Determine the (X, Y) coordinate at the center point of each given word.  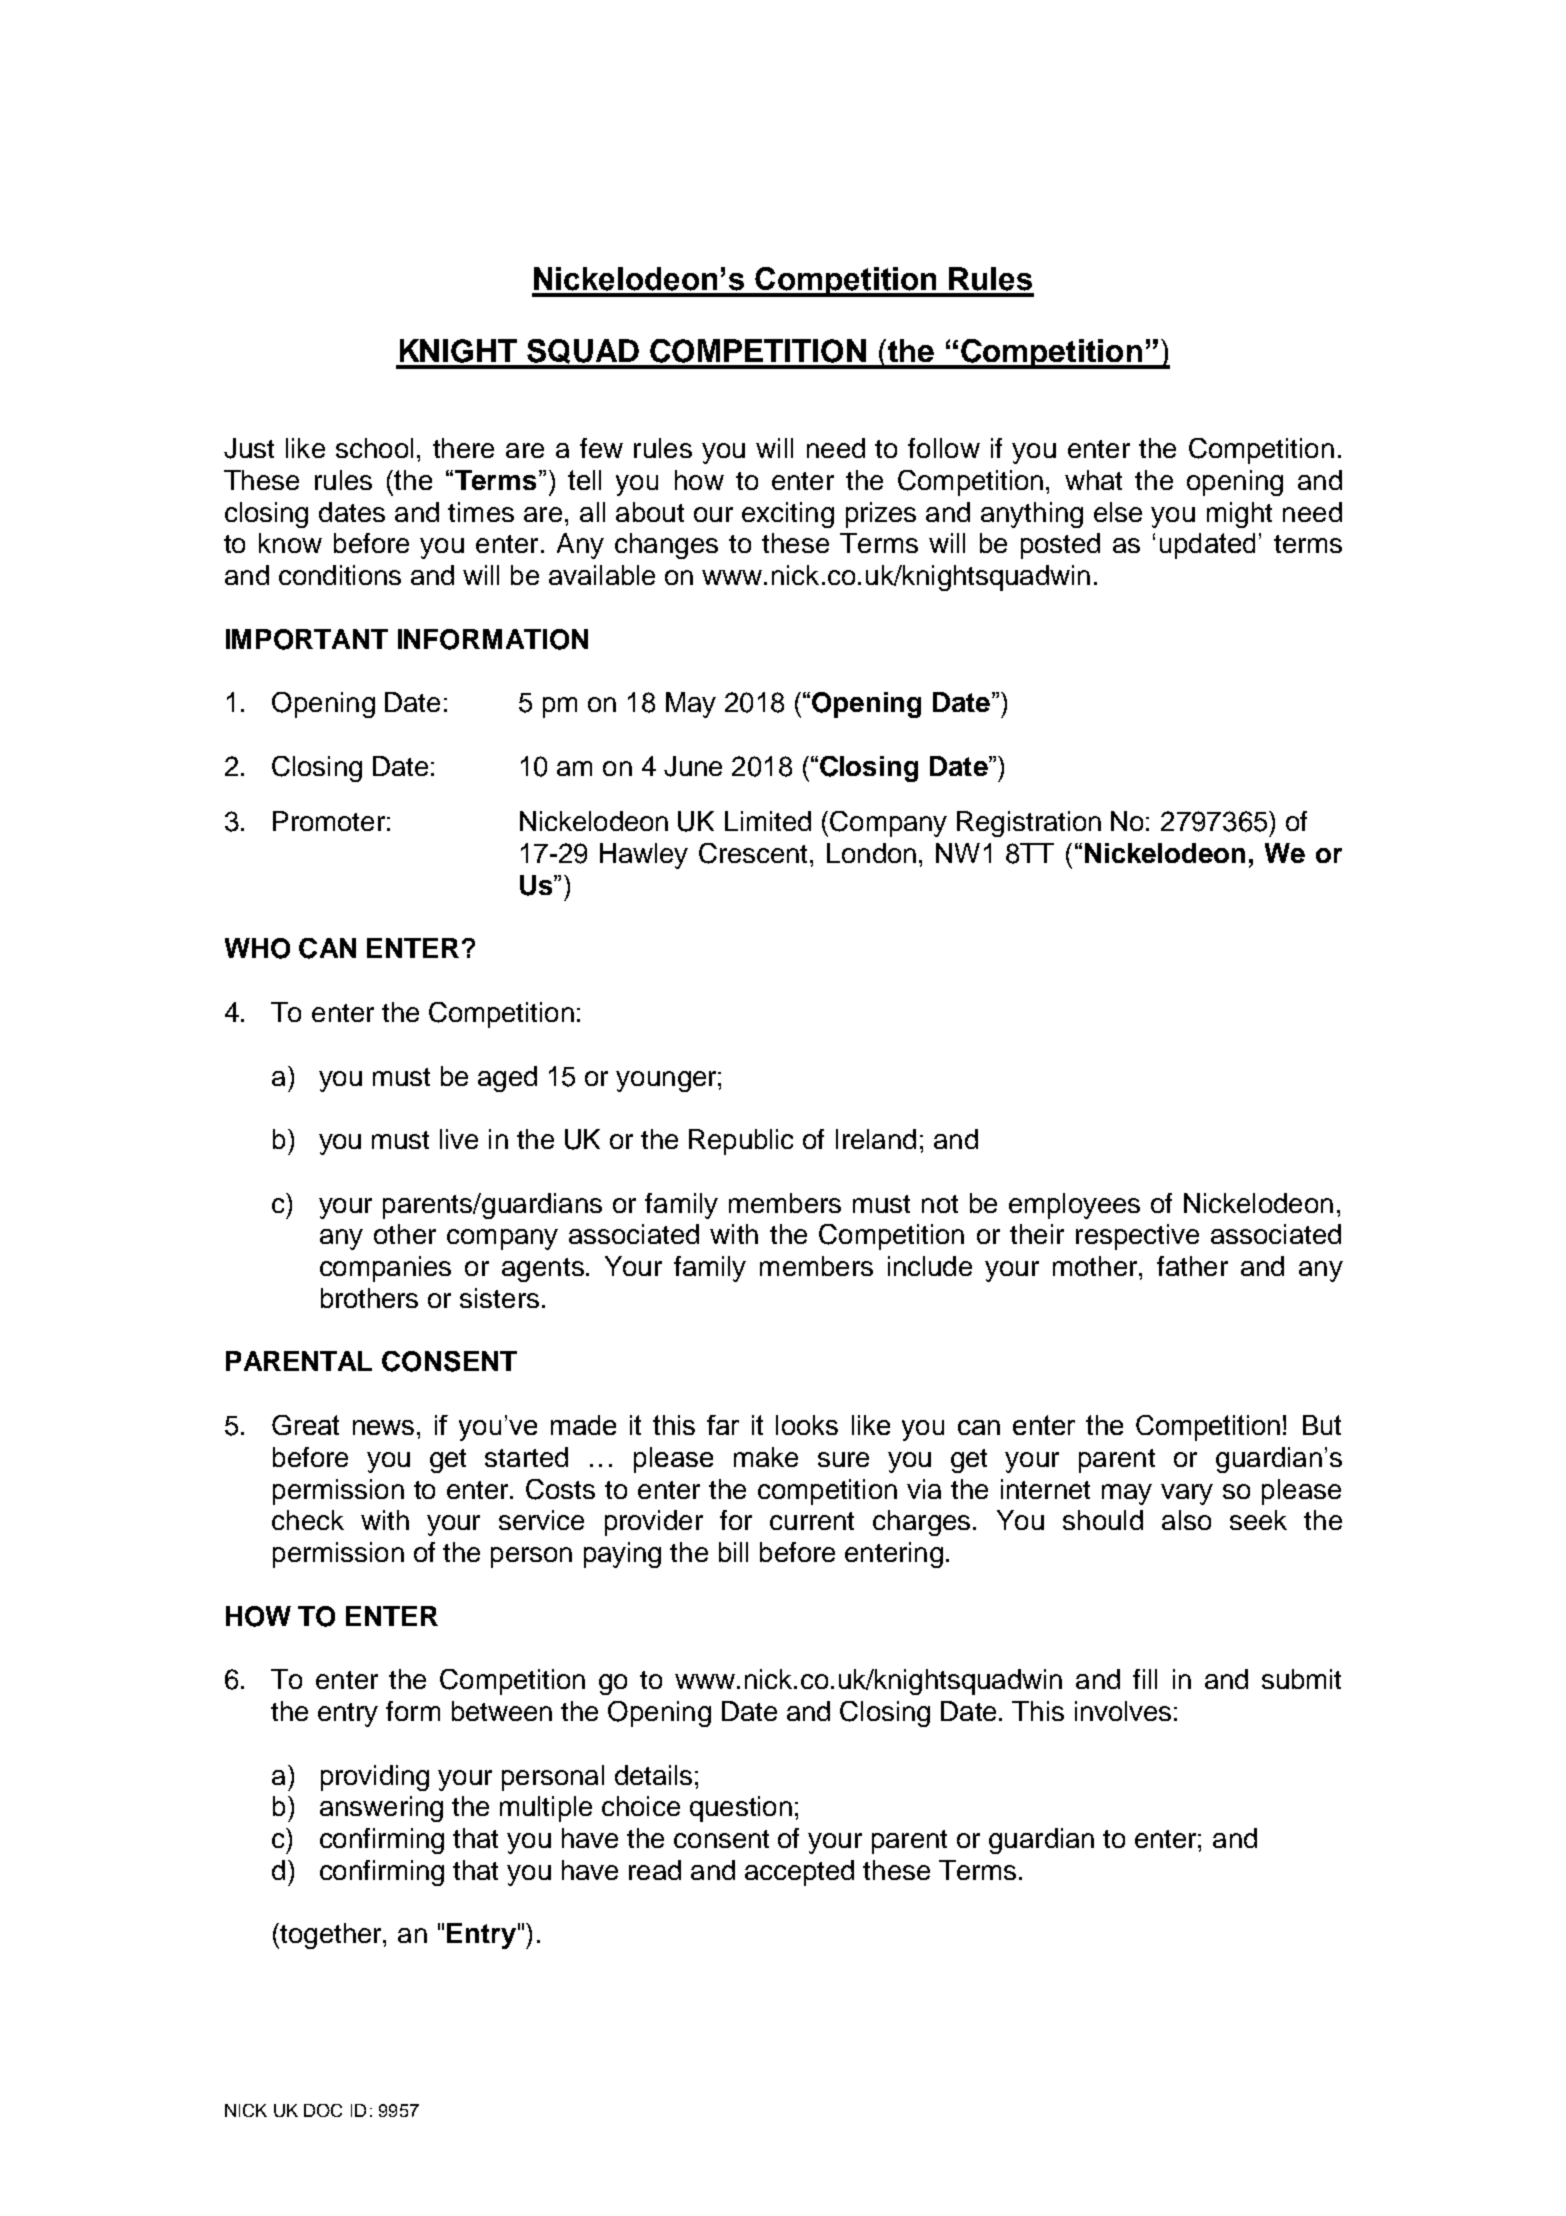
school (374, 448)
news (383, 1427)
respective (1137, 1237)
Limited (768, 821)
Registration (1029, 824)
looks (807, 1425)
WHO (257, 948)
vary (1187, 1494)
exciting (788, 515)
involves (1123, 1711)
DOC (323, 2110)
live (459, 1139)
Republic (741, 1142)
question (741, 1809)
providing (375, 1778)
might (1239, 515)
